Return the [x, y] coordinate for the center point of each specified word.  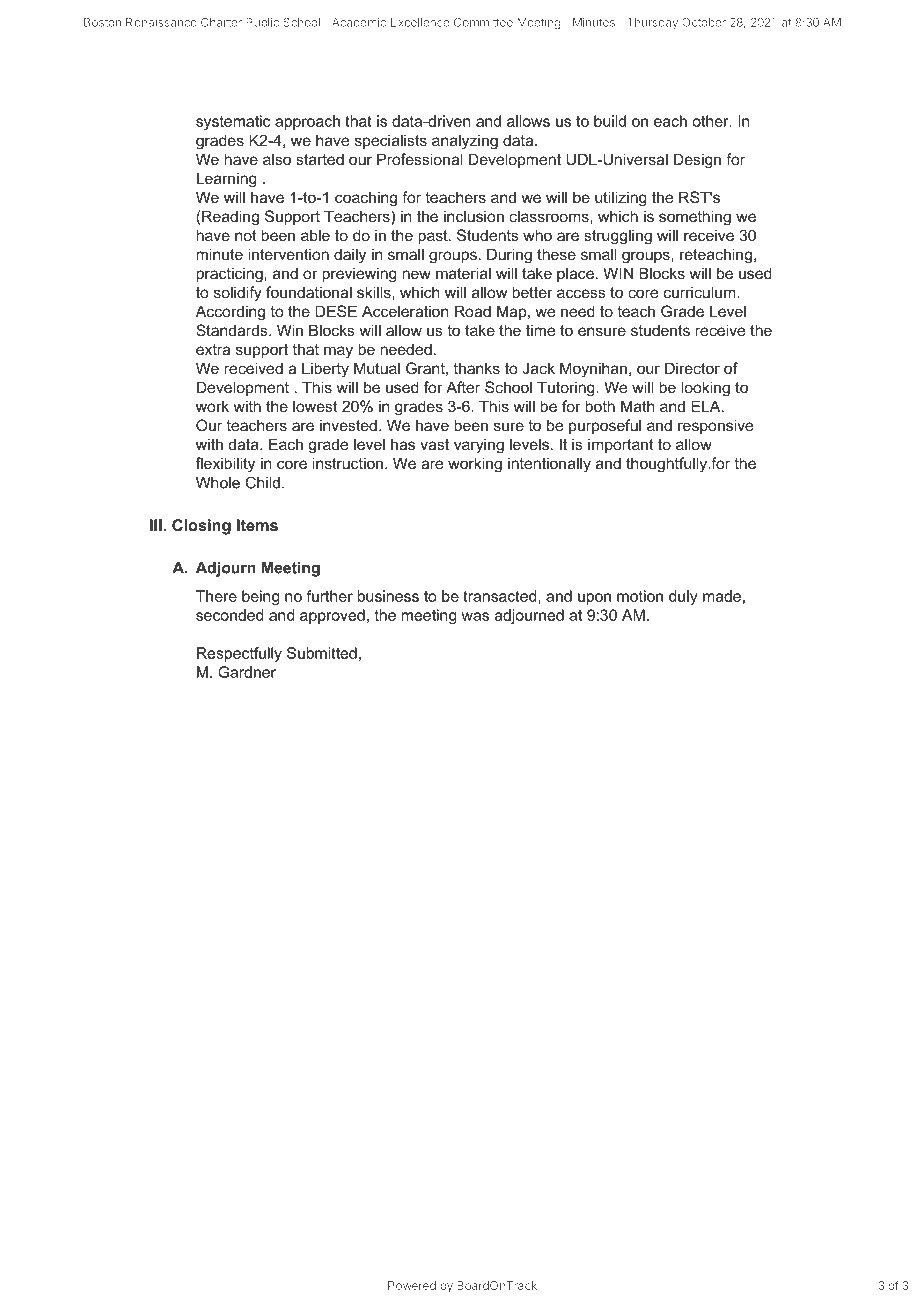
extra [213, 349]
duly [683, 597]
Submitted [322, 653]
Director [692, 368]
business [388, 596]
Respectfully [239, 654]
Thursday [652, 23]
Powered [412, 1285]
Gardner [247, 672]
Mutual [377, 368]
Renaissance [161, 22]
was [475, 616]
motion [640, 596]
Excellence [419, 22]
